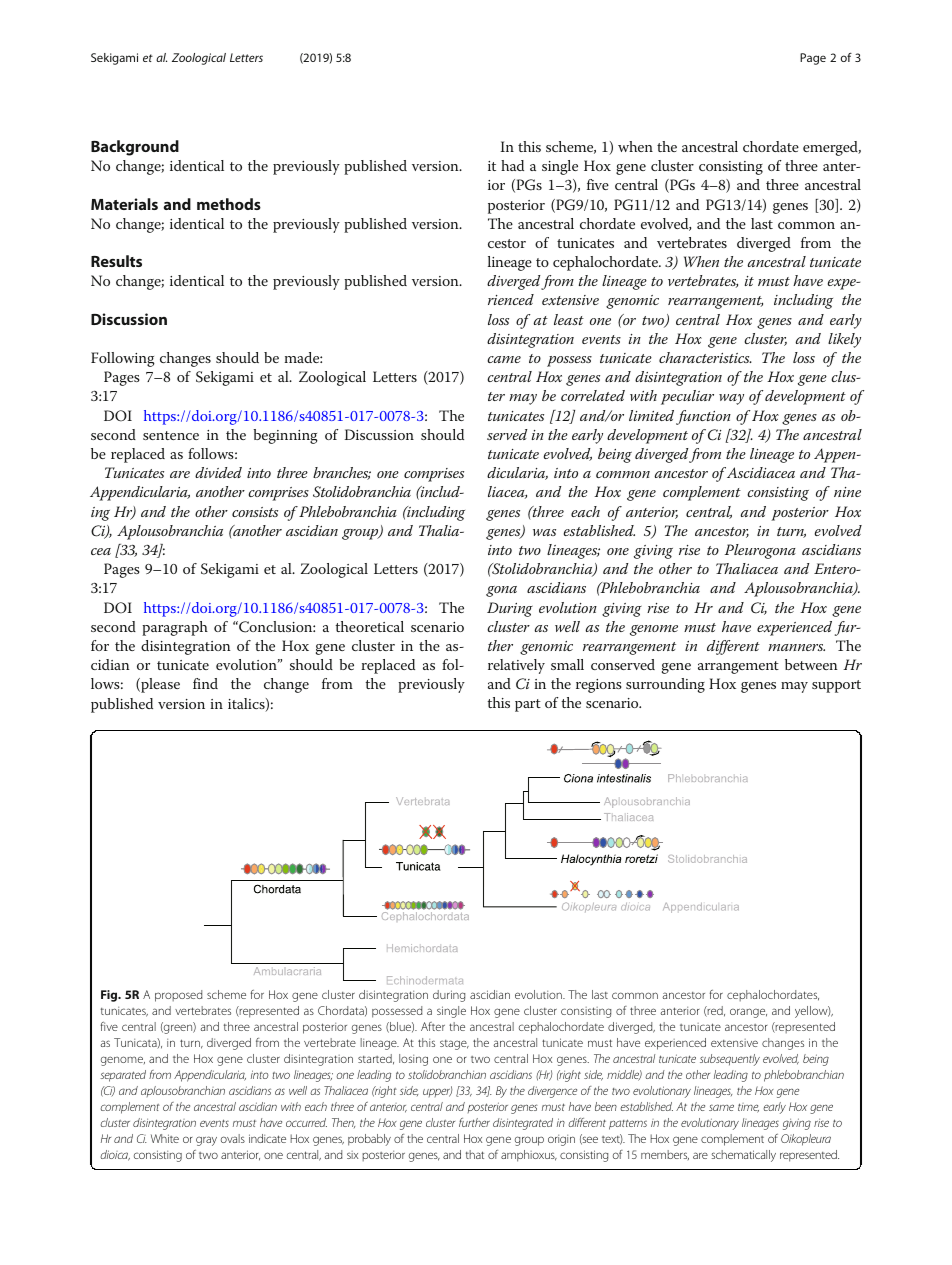 Image resolution: width=952 pixels, height=1265 pixels. I want to click on had, so click(512, 165).
